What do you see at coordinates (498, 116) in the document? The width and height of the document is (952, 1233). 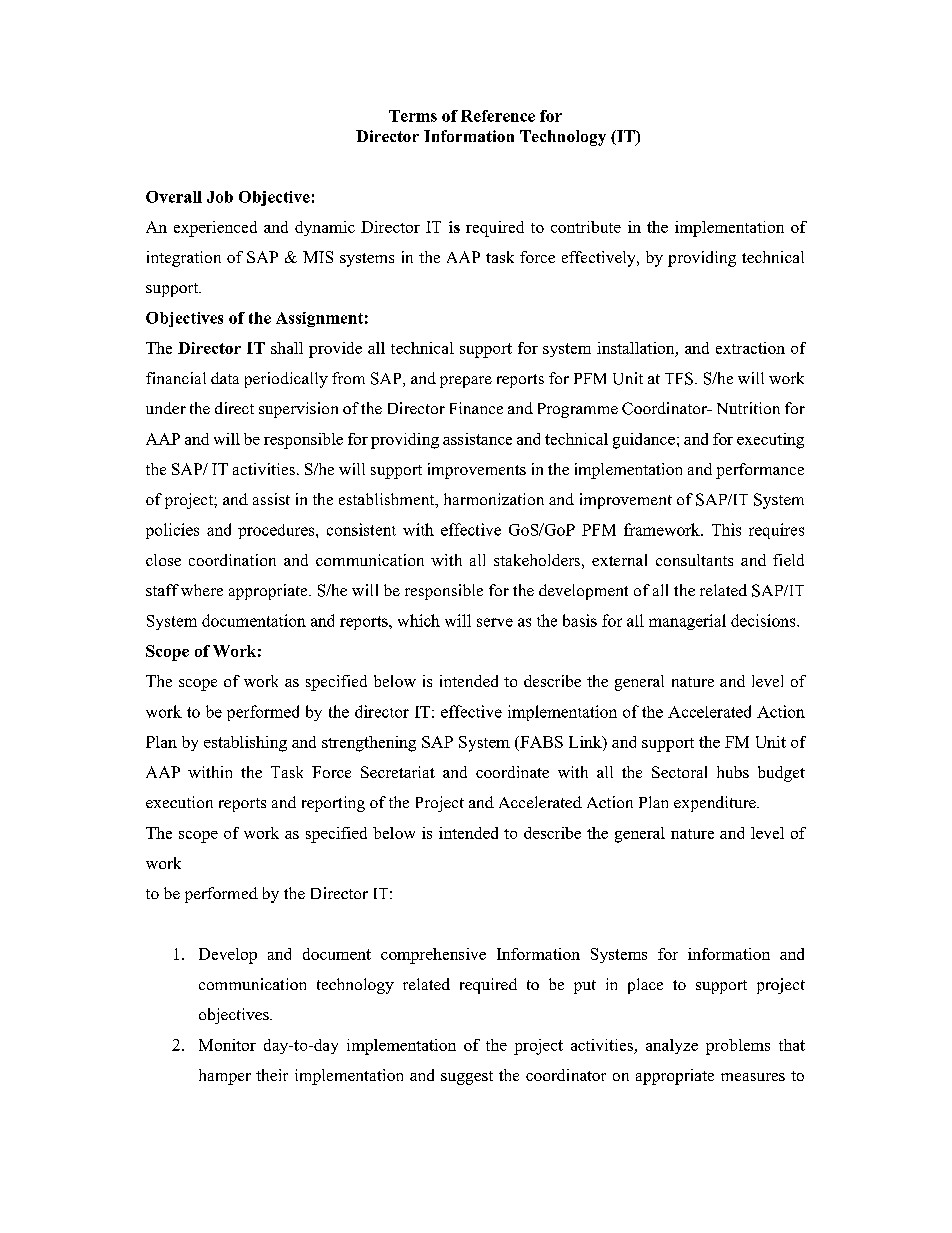 I see `Reference` at bounding box center [498, 116].
